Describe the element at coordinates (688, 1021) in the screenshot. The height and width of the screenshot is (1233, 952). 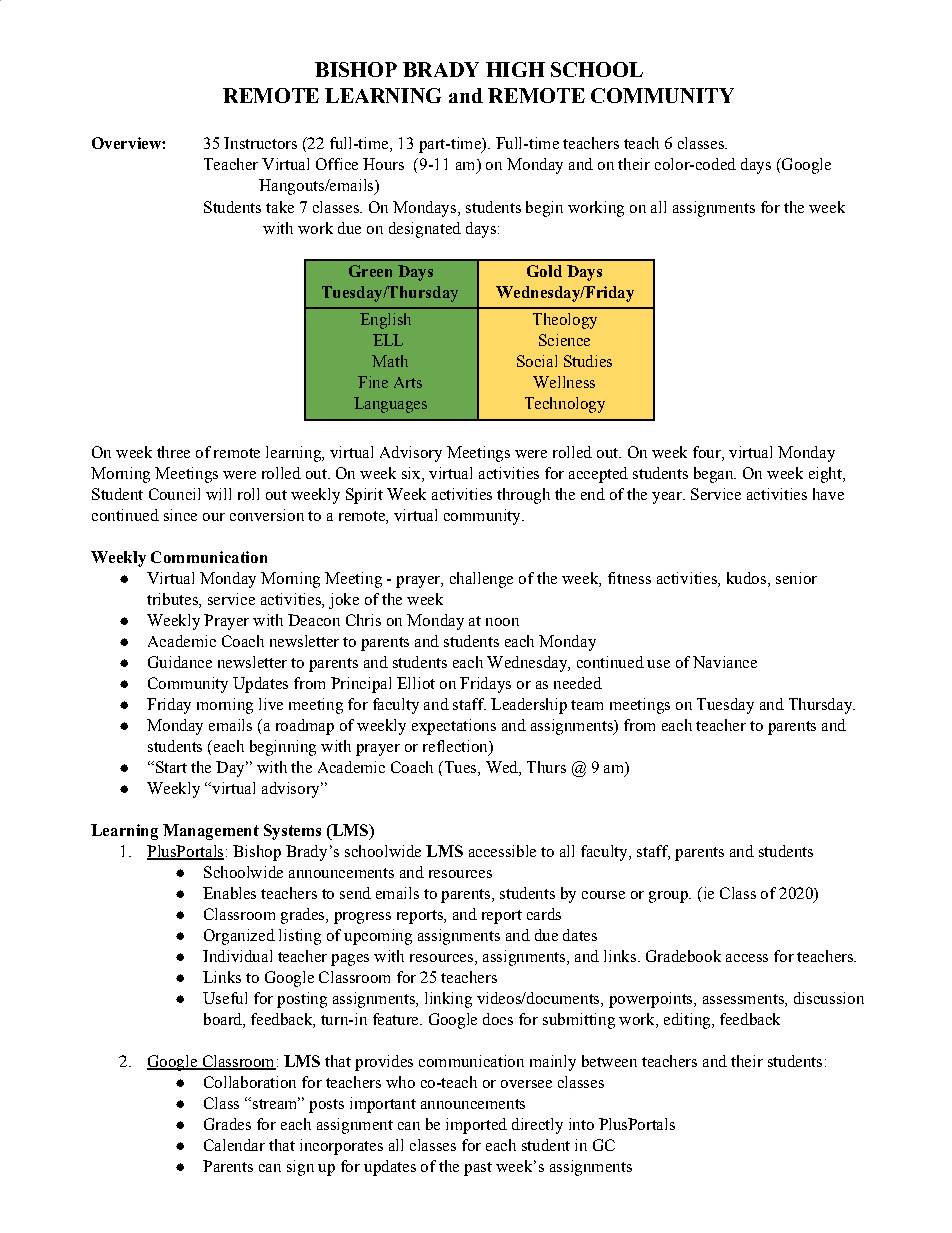
I see `editing` at that location.
